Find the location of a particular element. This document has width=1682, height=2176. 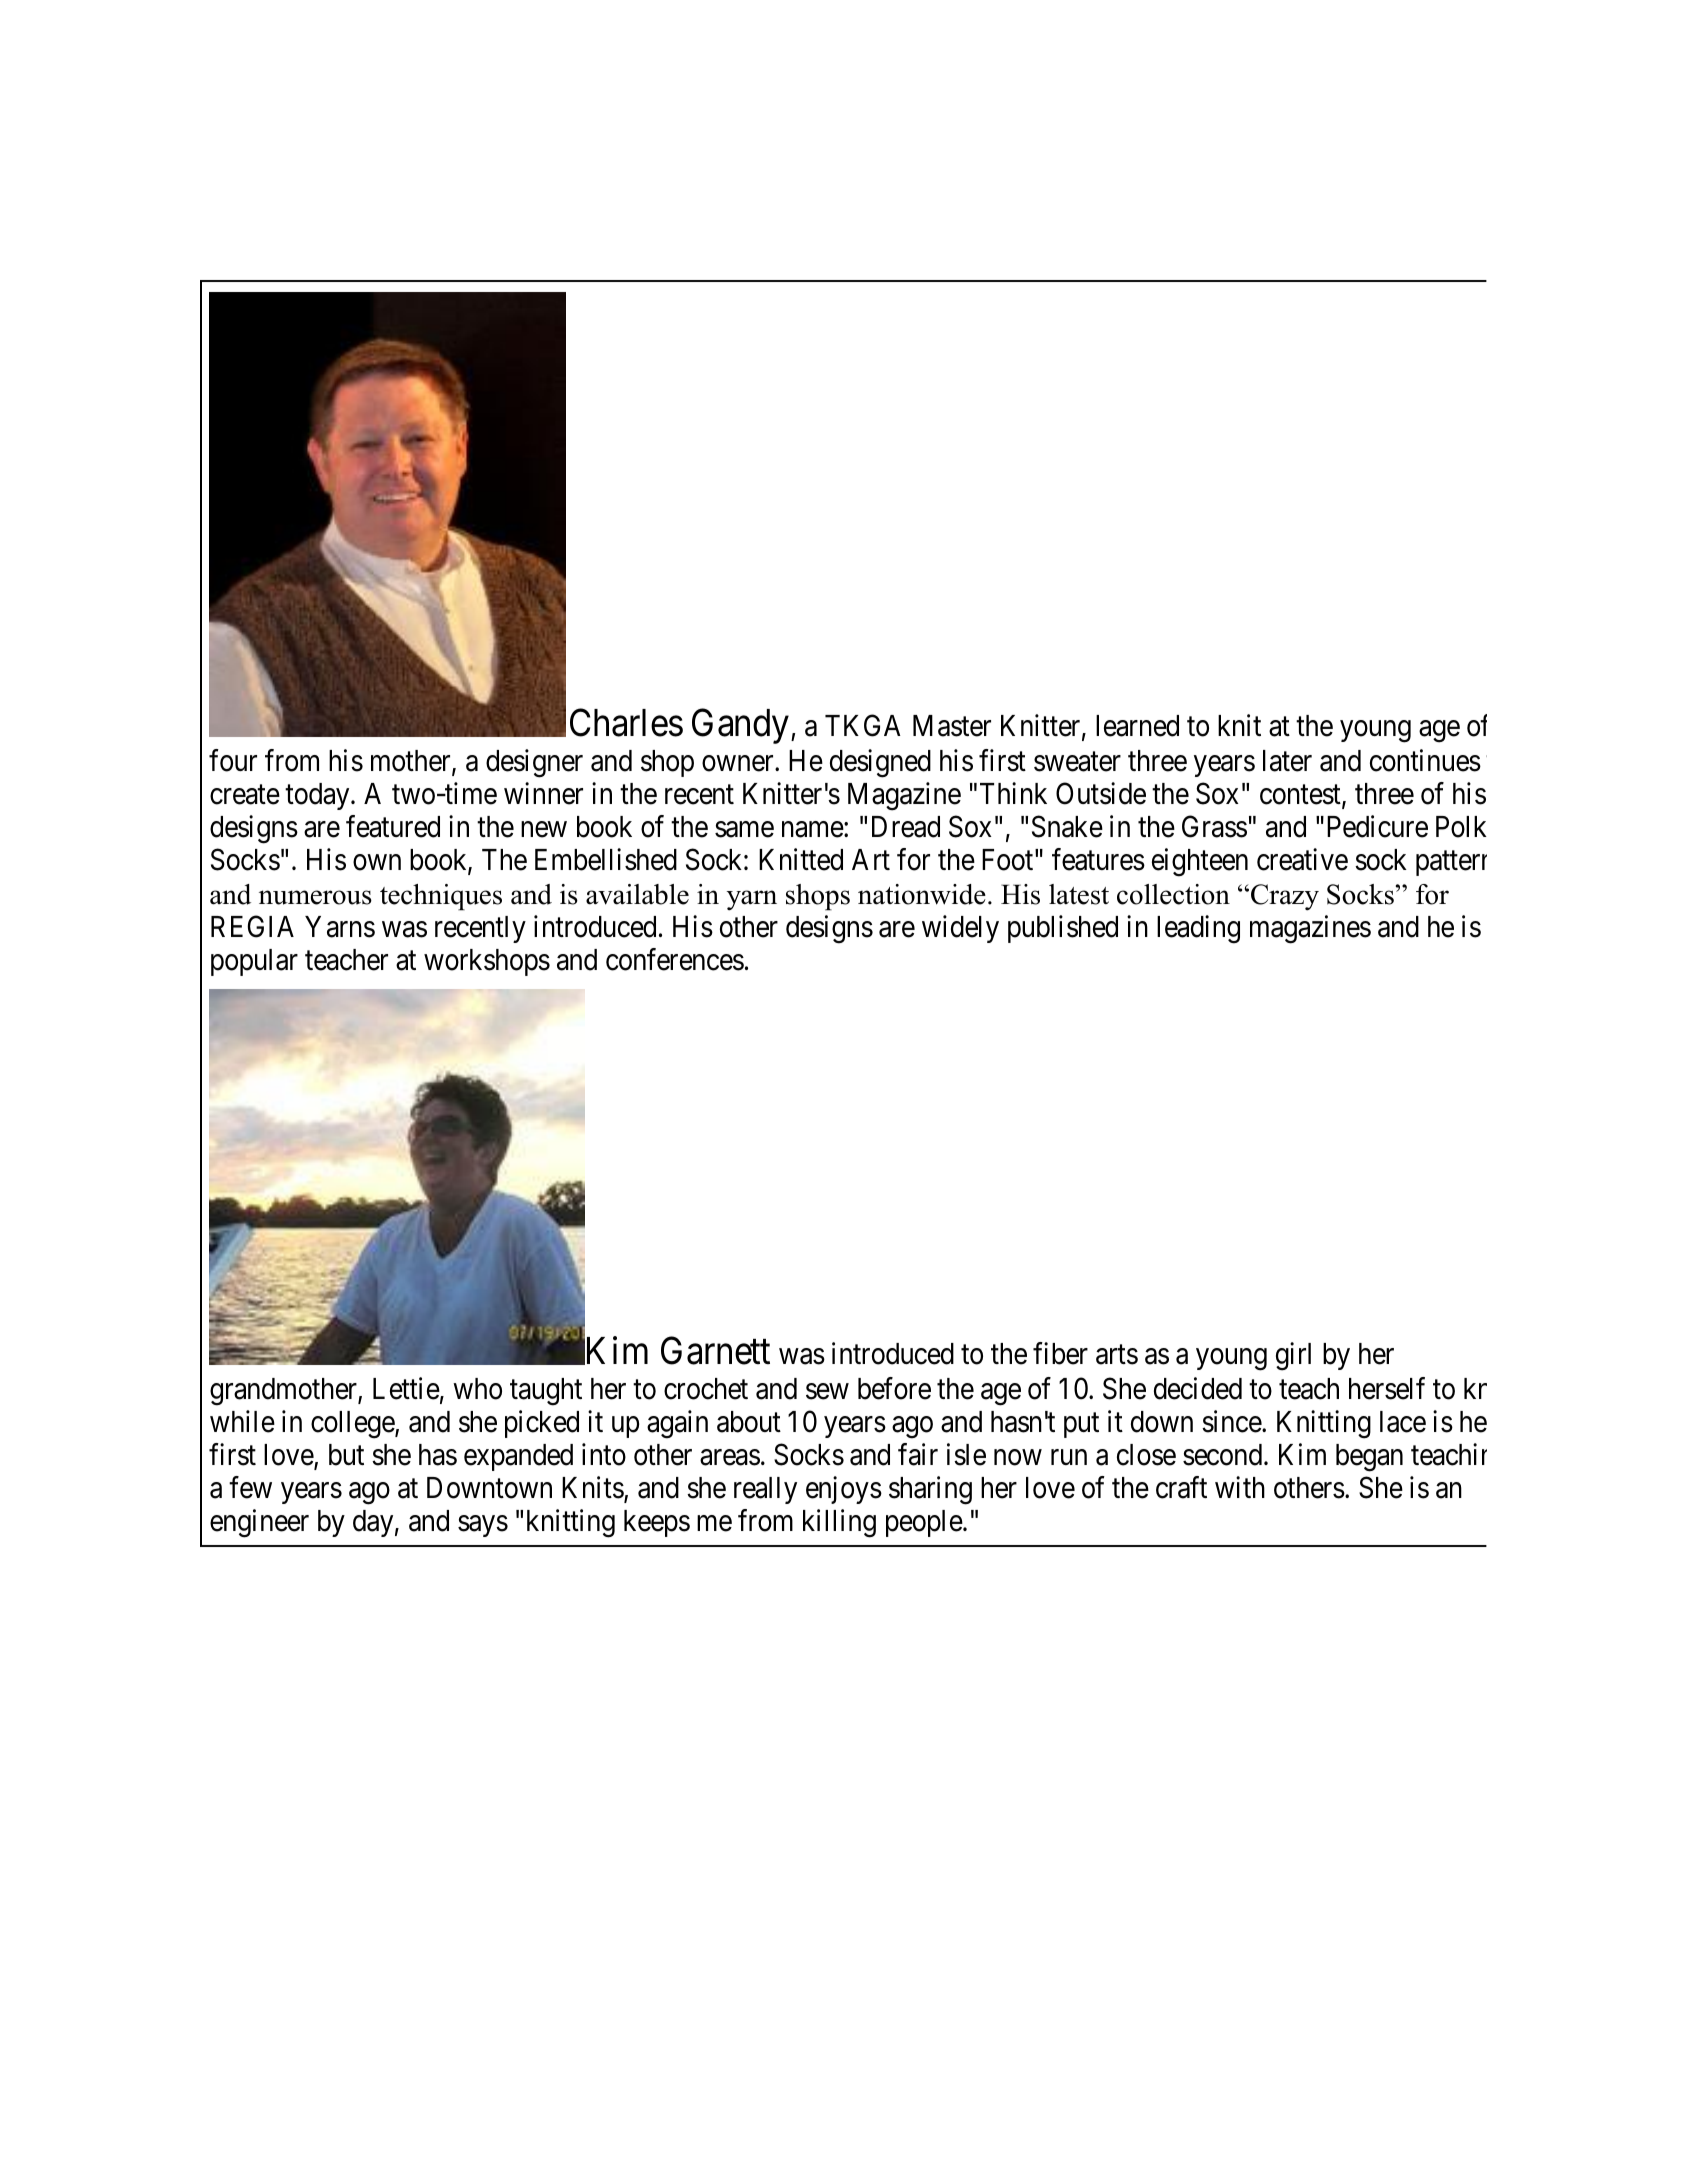

widely is located at coordinates (960, 929).
